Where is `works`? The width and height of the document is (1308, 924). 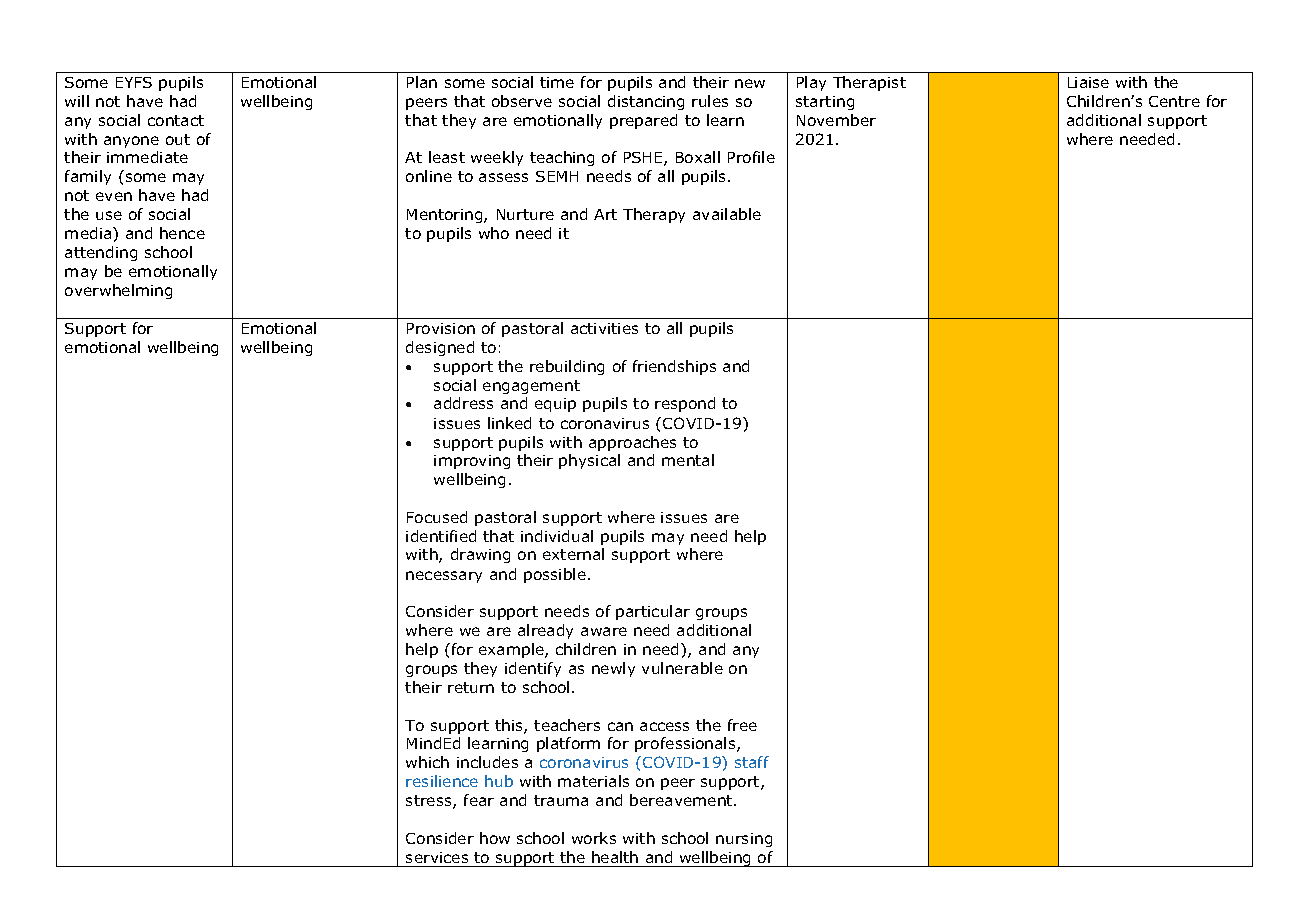
works is located at coordinates (594, 838).
